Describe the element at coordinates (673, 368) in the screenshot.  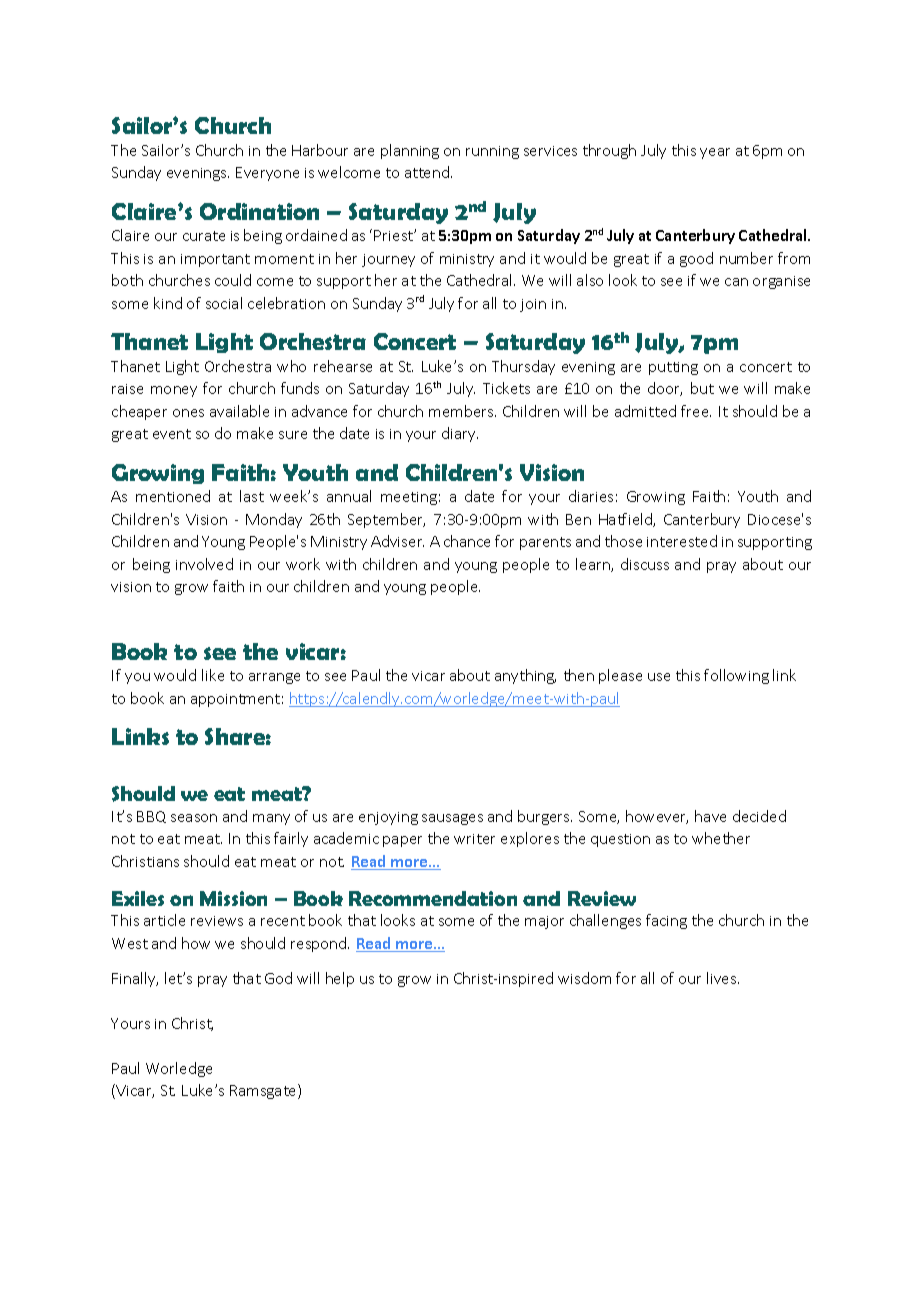
I see `putting` at that location.
